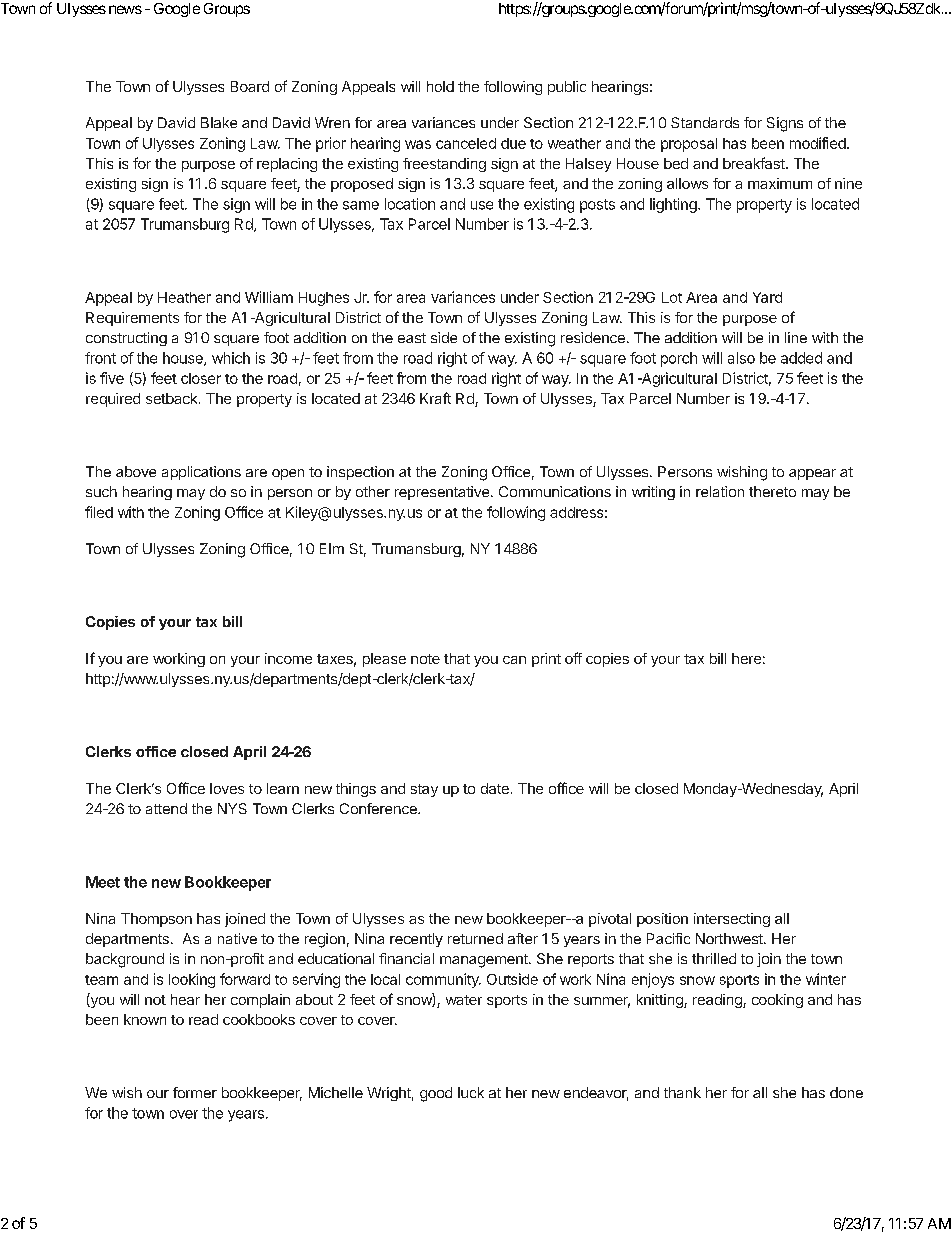 This page has width=952, height=1233. Describe the element at coordinates (201, 378) in the page. I see `closer` at that location.
